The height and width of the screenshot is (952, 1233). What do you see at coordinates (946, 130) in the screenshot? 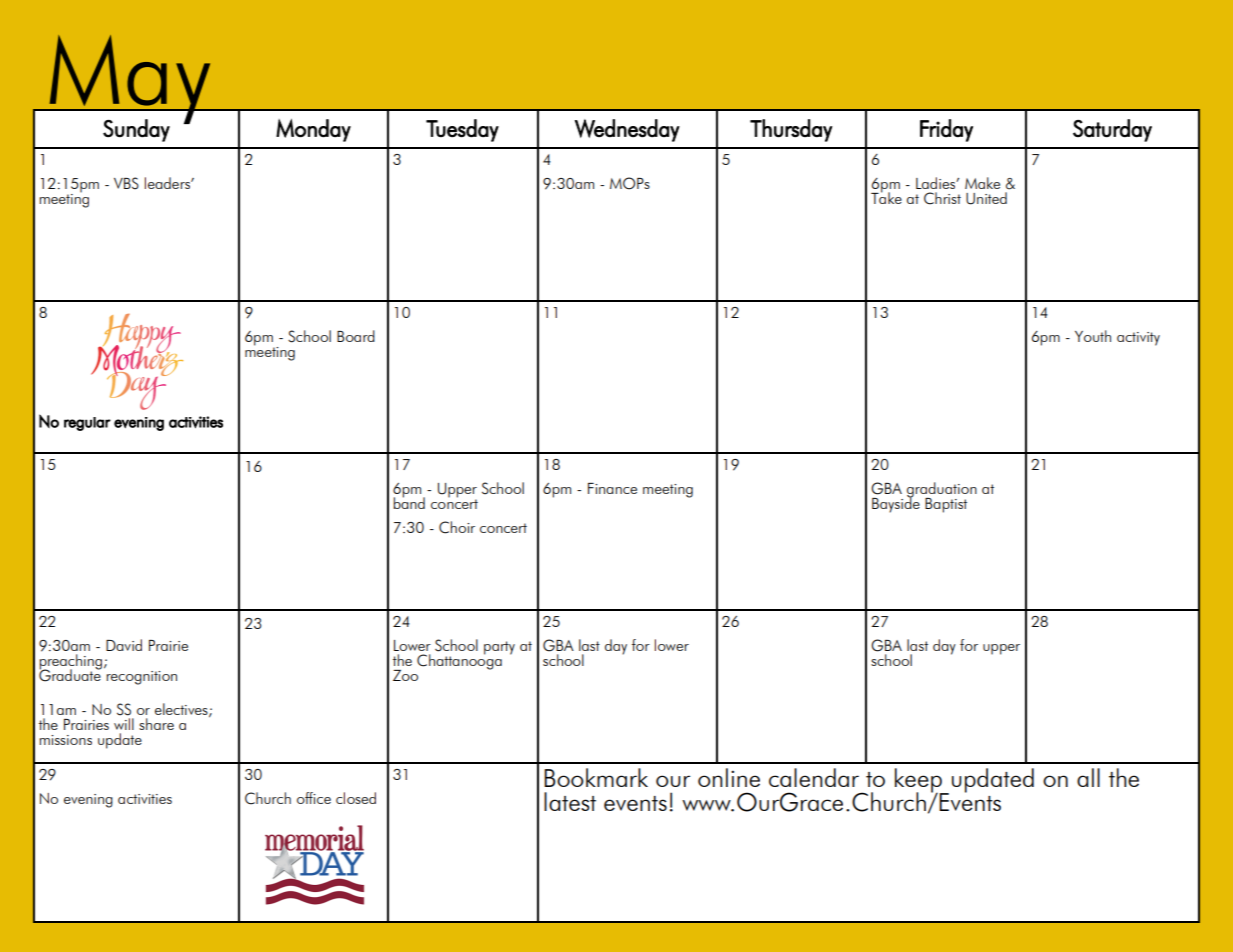
I see `Friday` at bounding box center [946, 130].
